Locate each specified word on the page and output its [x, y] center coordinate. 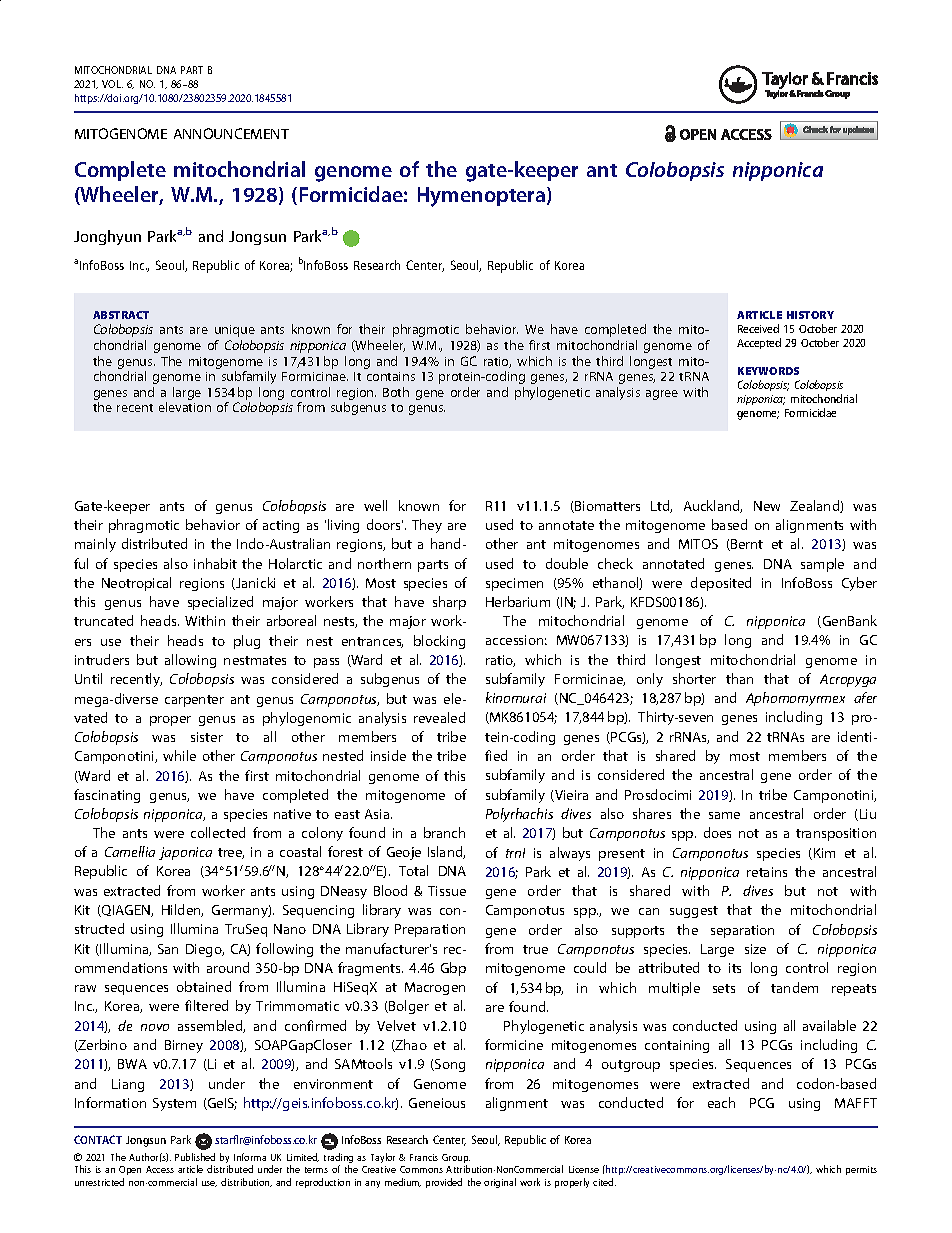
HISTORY [810, 315]
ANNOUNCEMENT [231, 133]
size [755, 949]
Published [195, 1157]
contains [391, 376]
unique [235, 331]
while [179, 755]
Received [758, 328]
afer [865, 697]
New [767, 506]
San [168, 949]
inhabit [215, 563]
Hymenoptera [483, 197]
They [427, 526]
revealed [439, 717]
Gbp [453, 969]
